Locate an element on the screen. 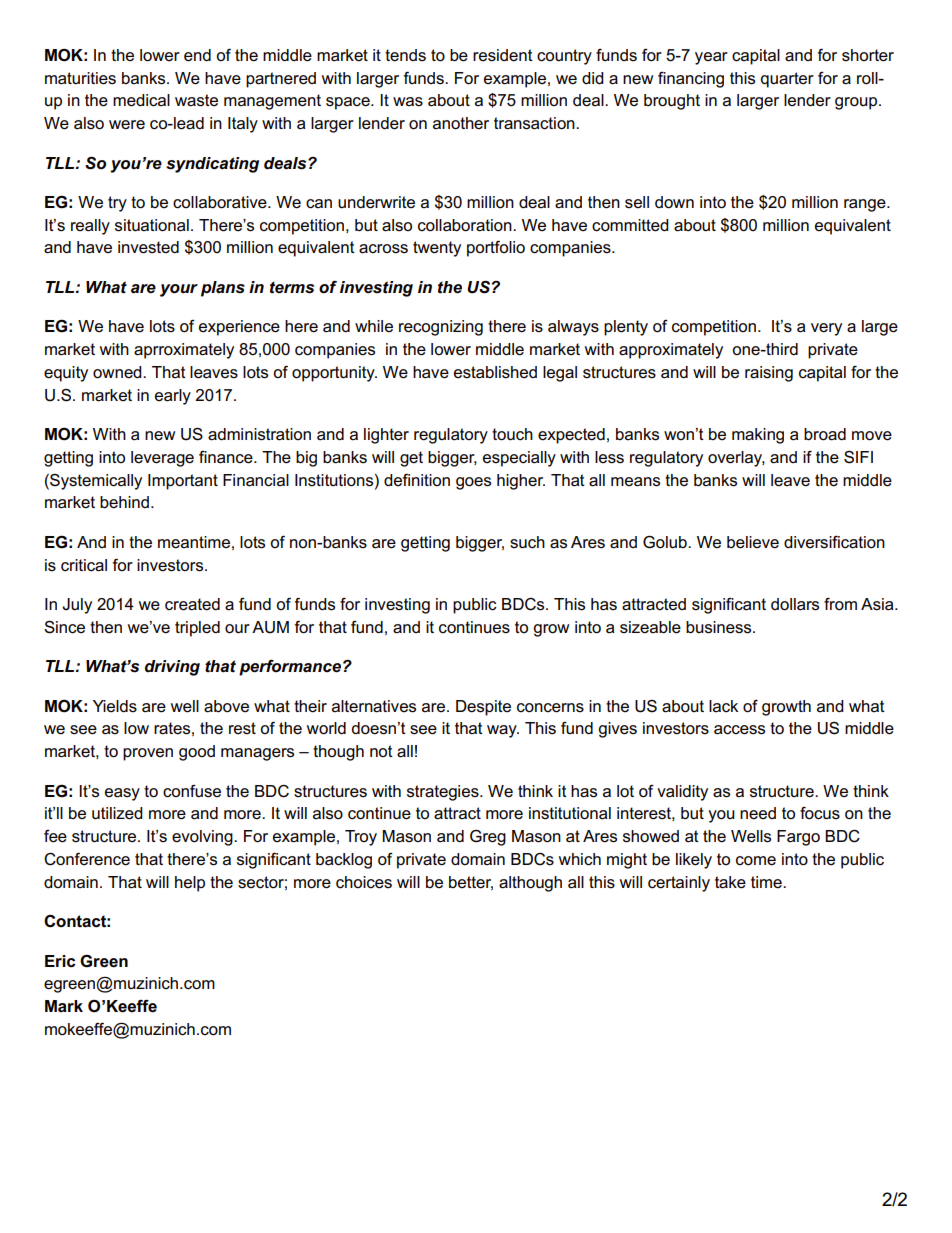  better is located at coordinates (471, 883).
